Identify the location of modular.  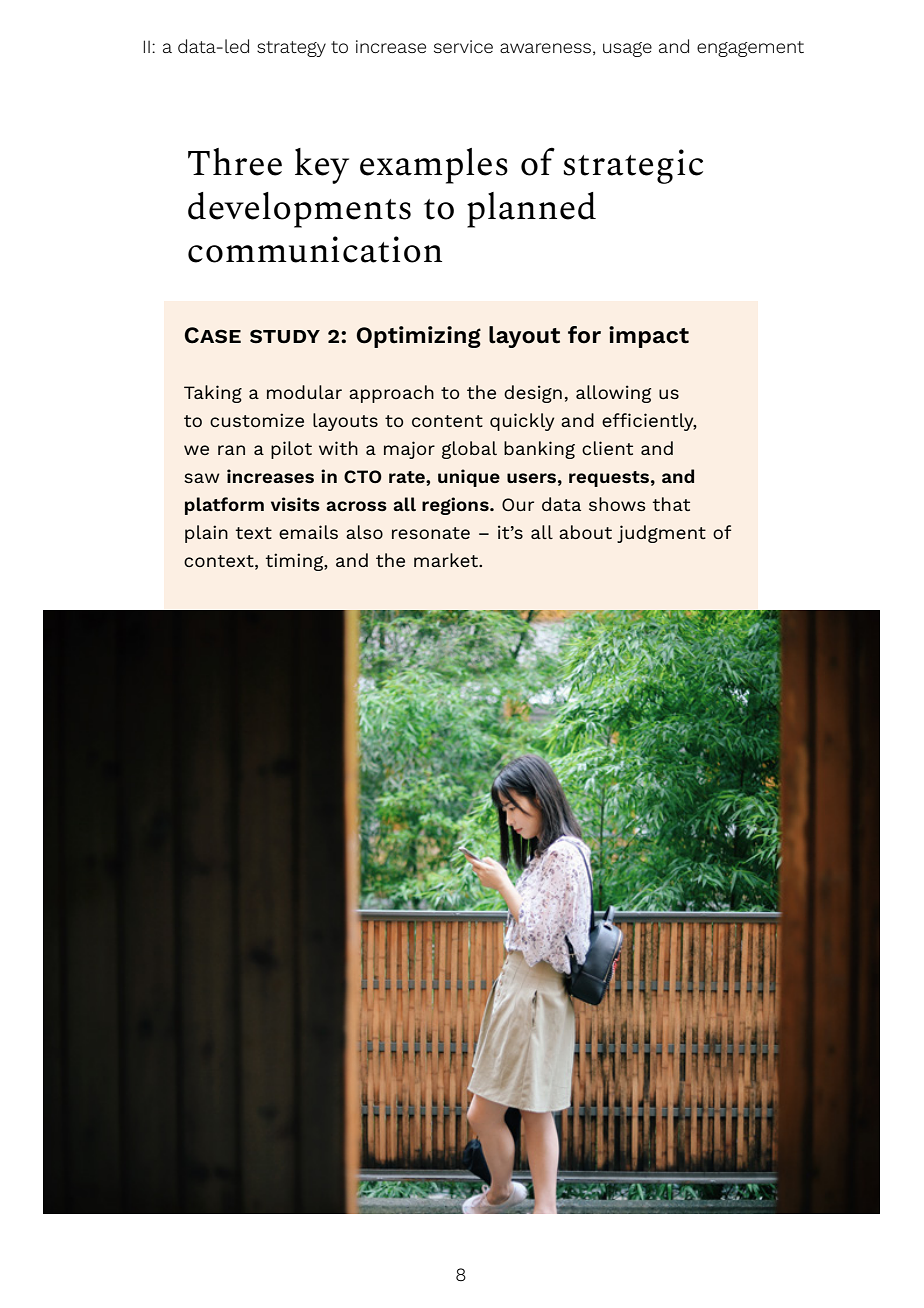
(304, 392).
